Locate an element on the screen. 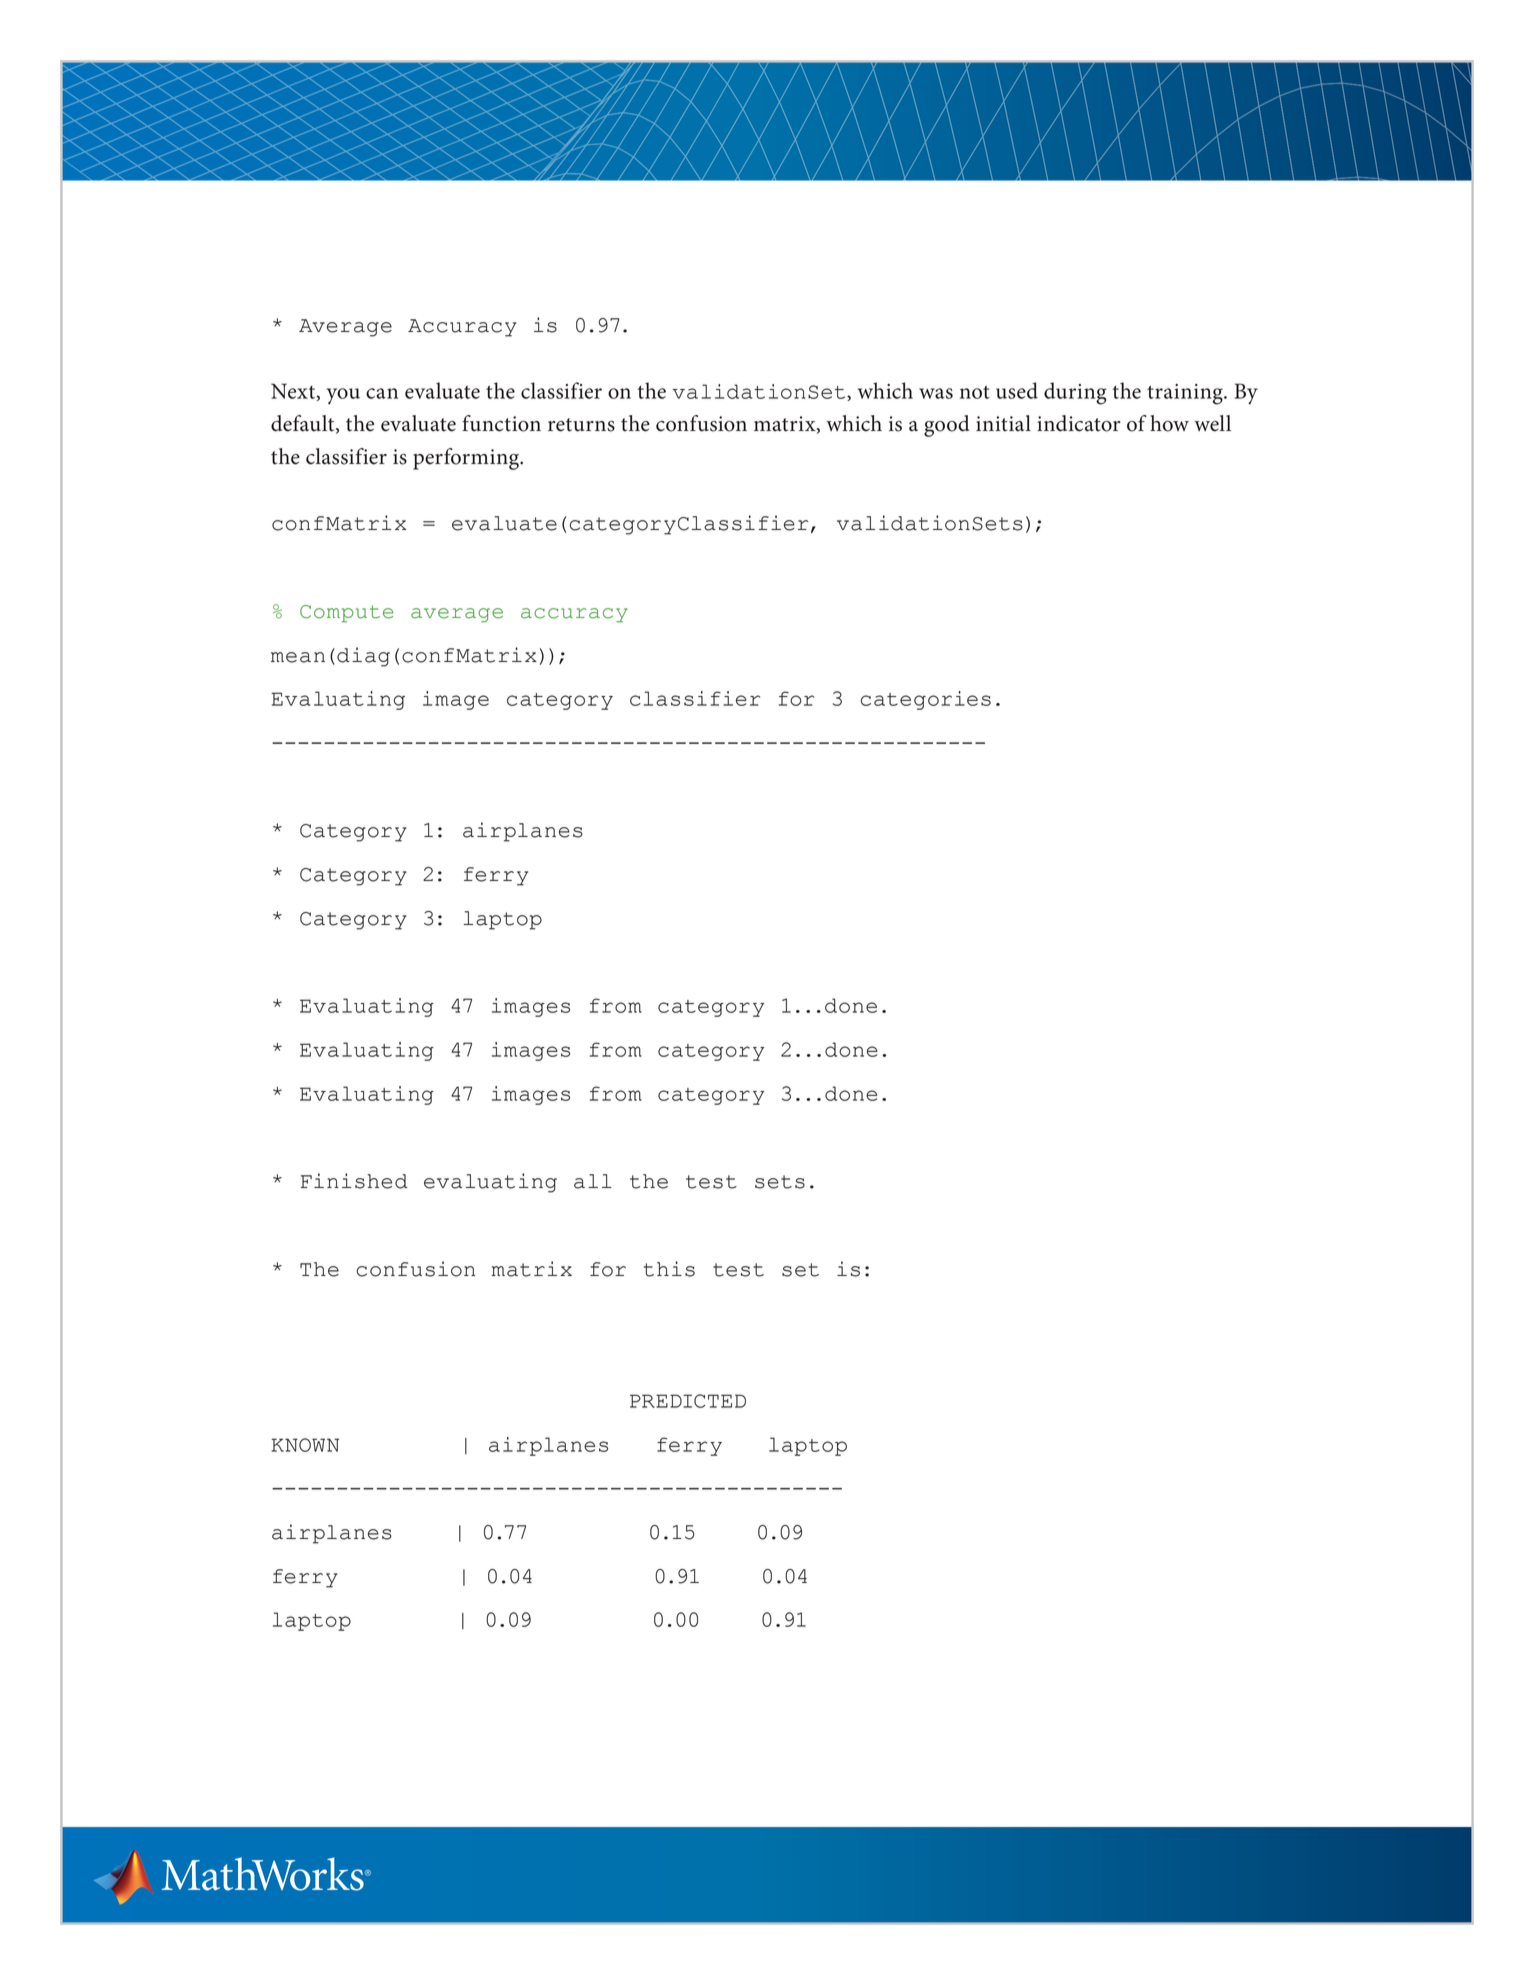 This screenshot has width=1534, height=1985. Finished is located at coordinates (354, 1181).
